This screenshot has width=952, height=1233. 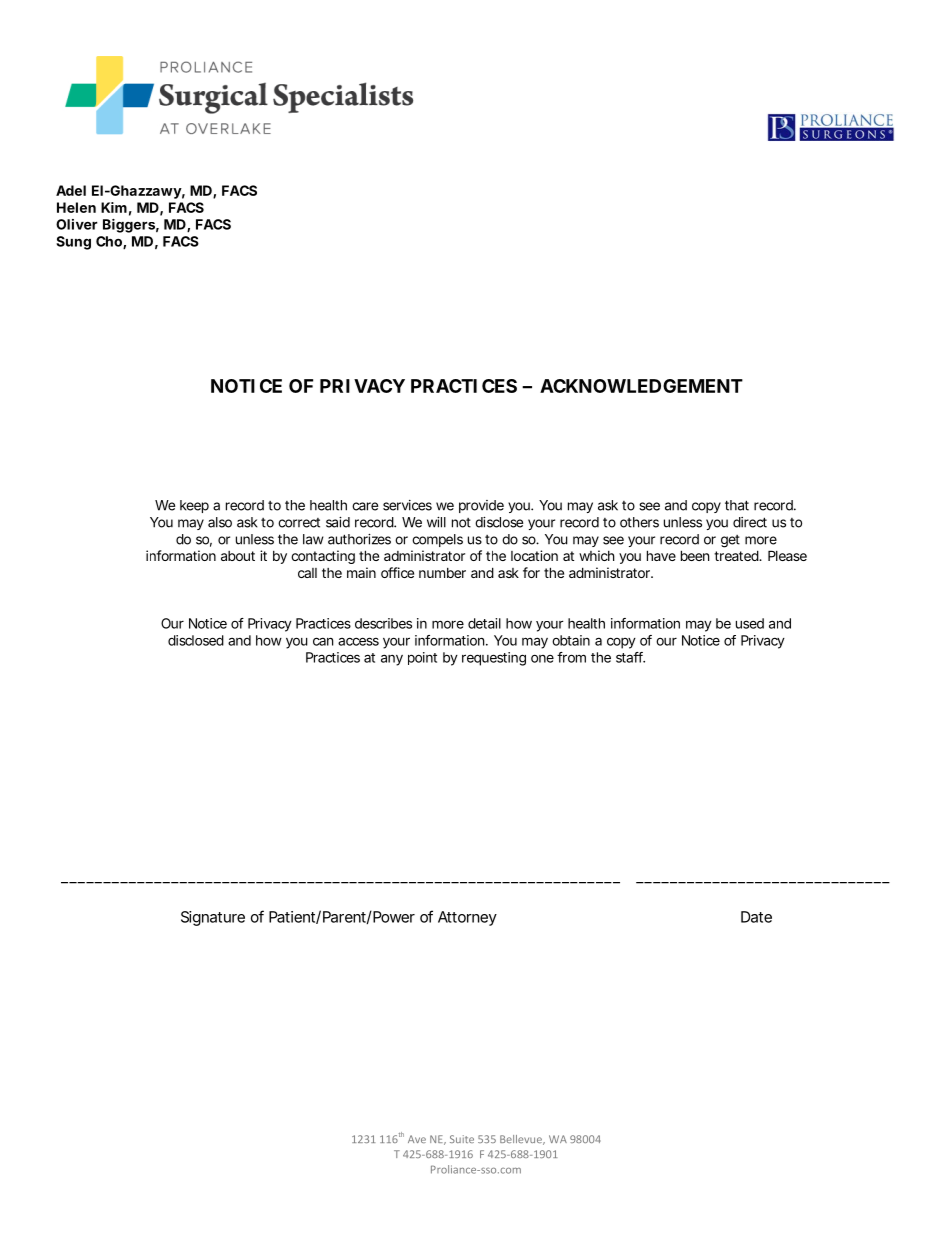 What do you see at coordinates (737, 505) in the screenshot?
I see `that` at bounding box center [737, 505].
